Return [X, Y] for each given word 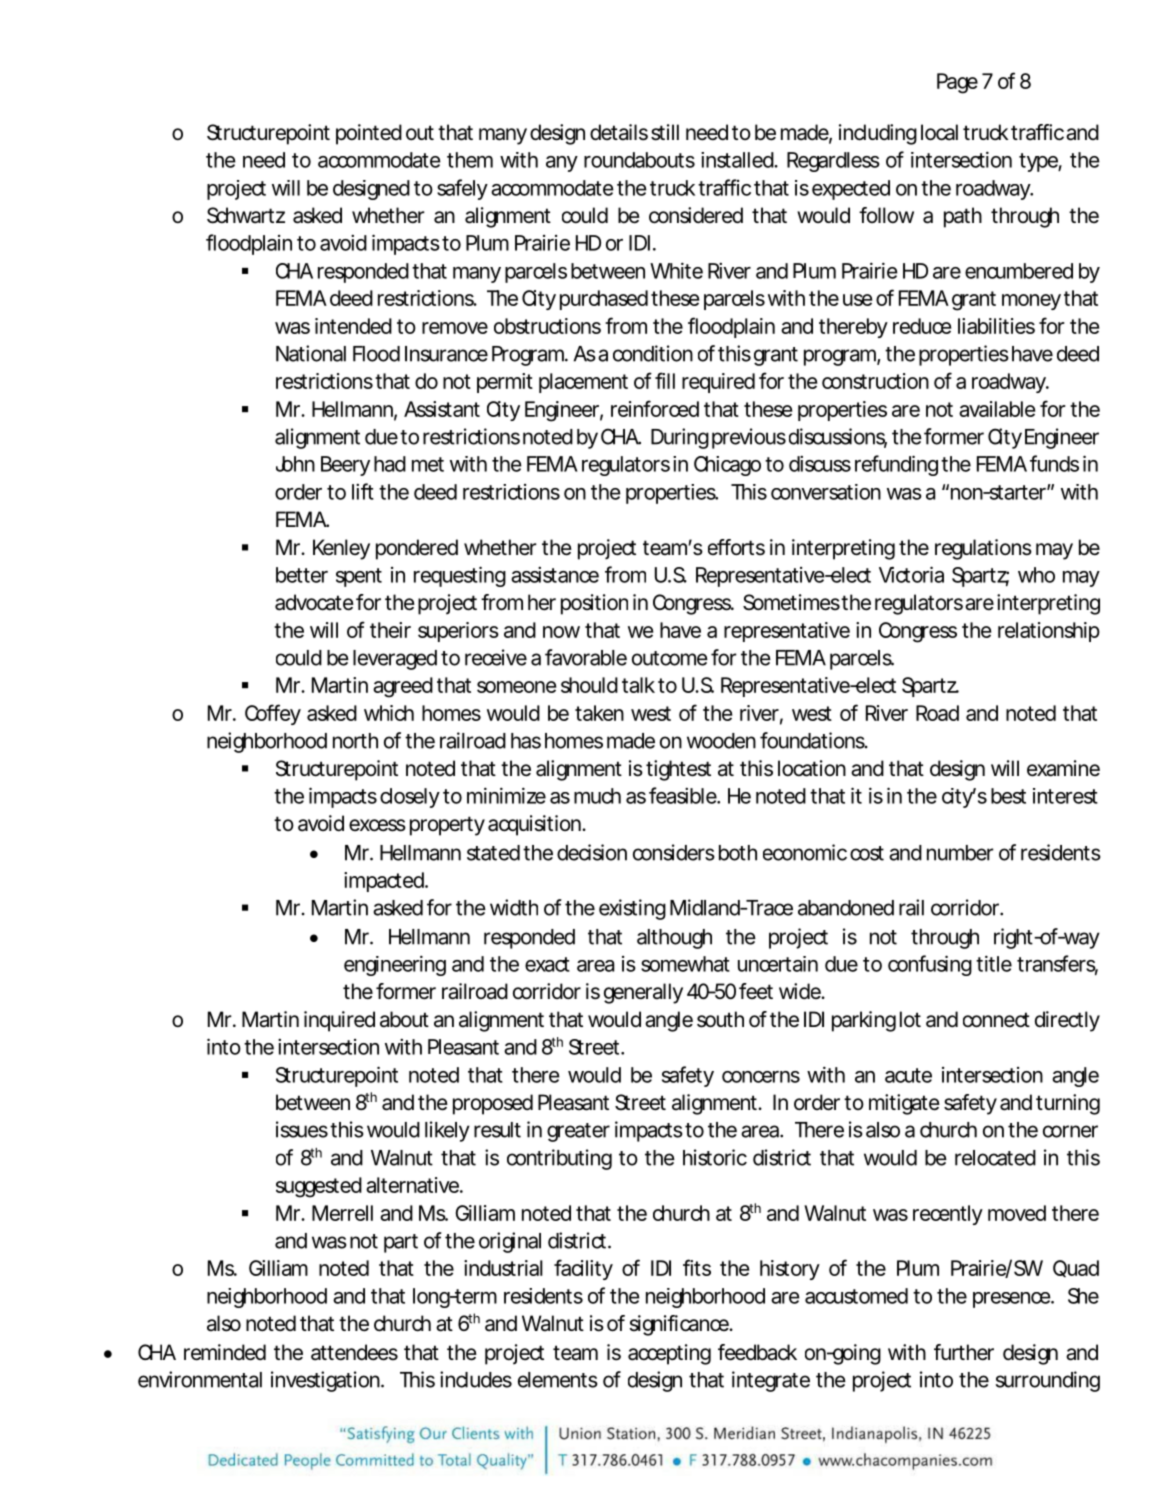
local [939, 132]
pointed [369, 134]
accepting [669, 1354]
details [619, 132]
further [964, 1352]
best [1008, 796]
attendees [354, 1352]
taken [599, 713]
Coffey [273, 714]
